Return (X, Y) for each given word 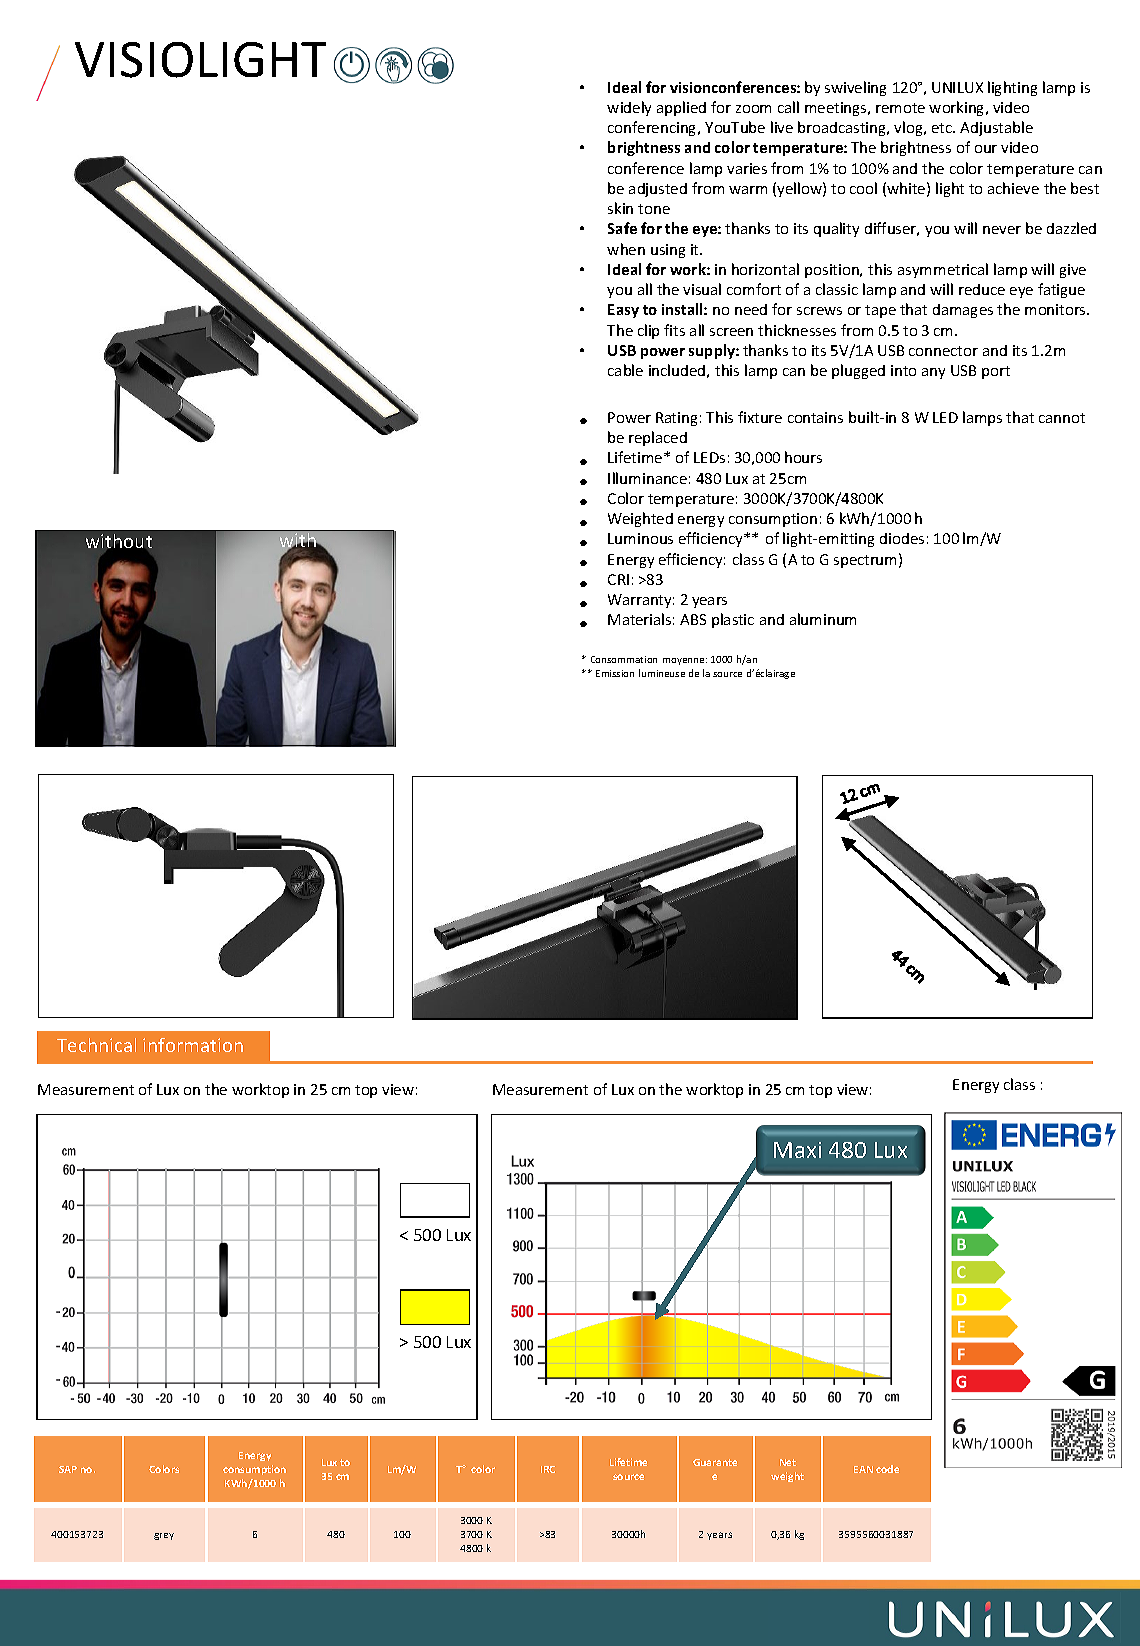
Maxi (797, 1150)
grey (164, 1536)
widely (629, 108)
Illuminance (647, 478)
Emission (615, 673)
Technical (96, 1045)
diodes (902, 538)
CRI (618, 579)
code (887, 1469)
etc (943, 128)
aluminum (823, 619)
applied (681, 108)
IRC (548, 1469)
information (193, 1045)
